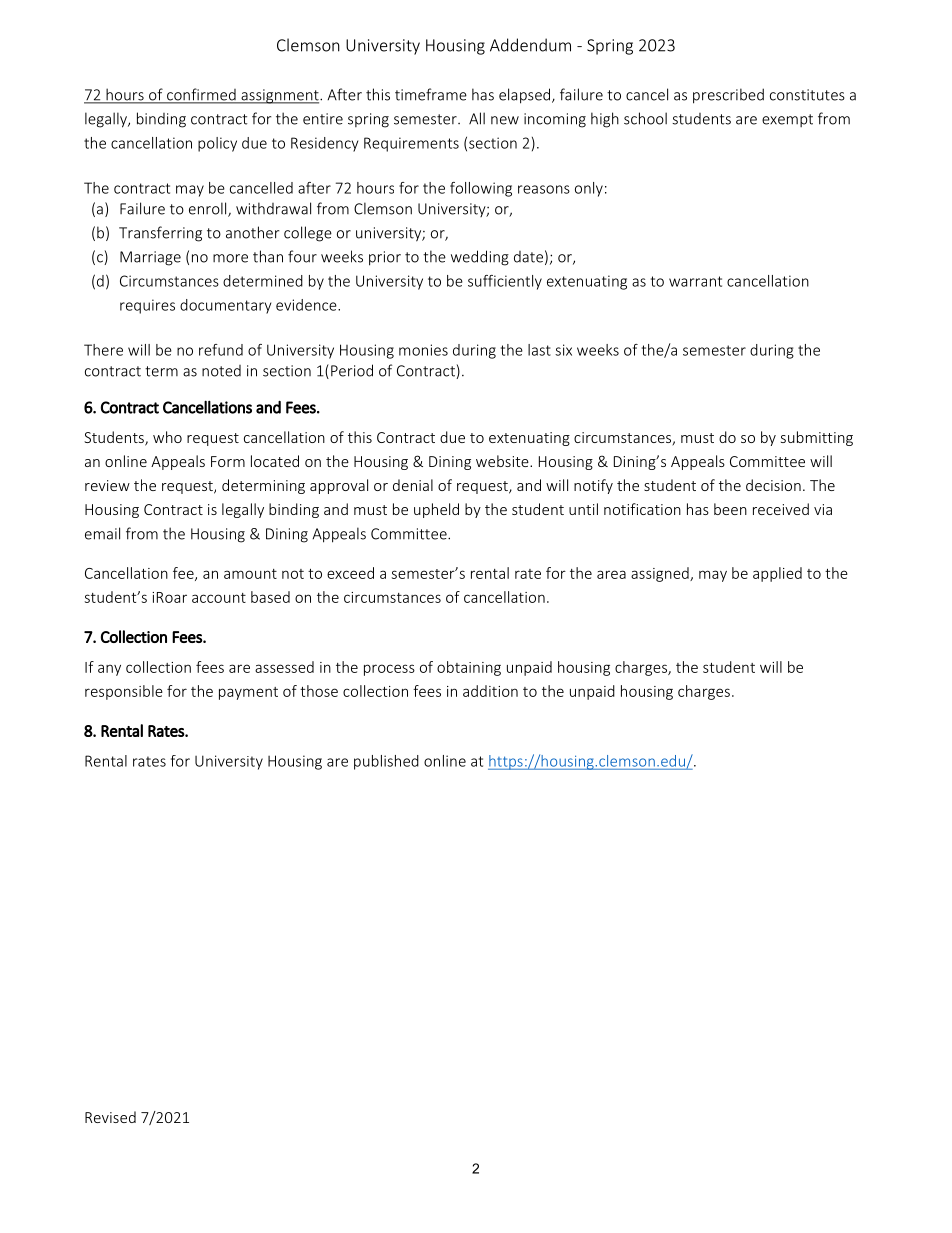 Image resolution: width=952 pixels, height=1233 pixels. I want to click on confirmed, so click(201, 95).
